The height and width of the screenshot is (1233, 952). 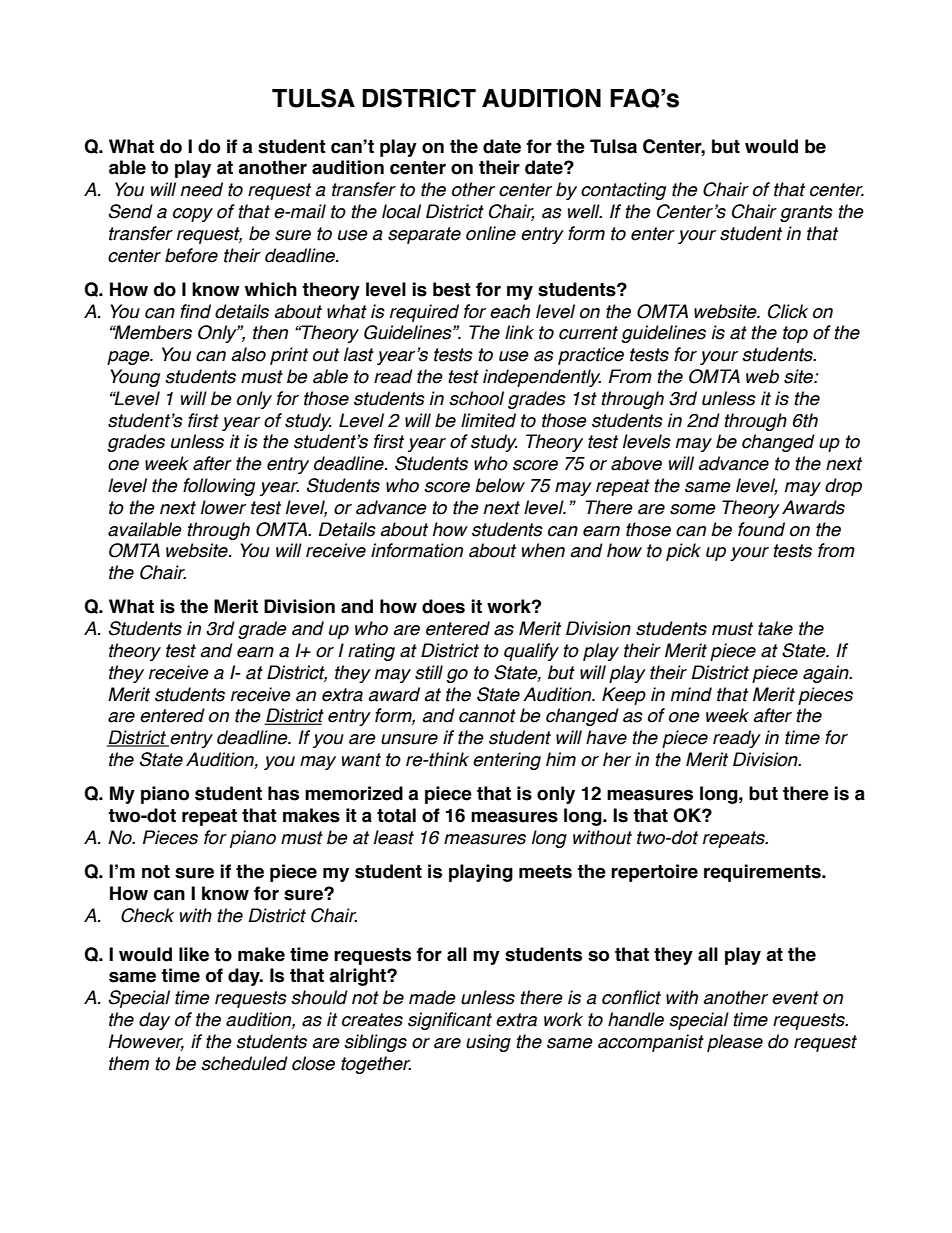 What do you see at coordinates (193, 215) in the screenshot?
I see `copy` at bounding box center [193, 215].
